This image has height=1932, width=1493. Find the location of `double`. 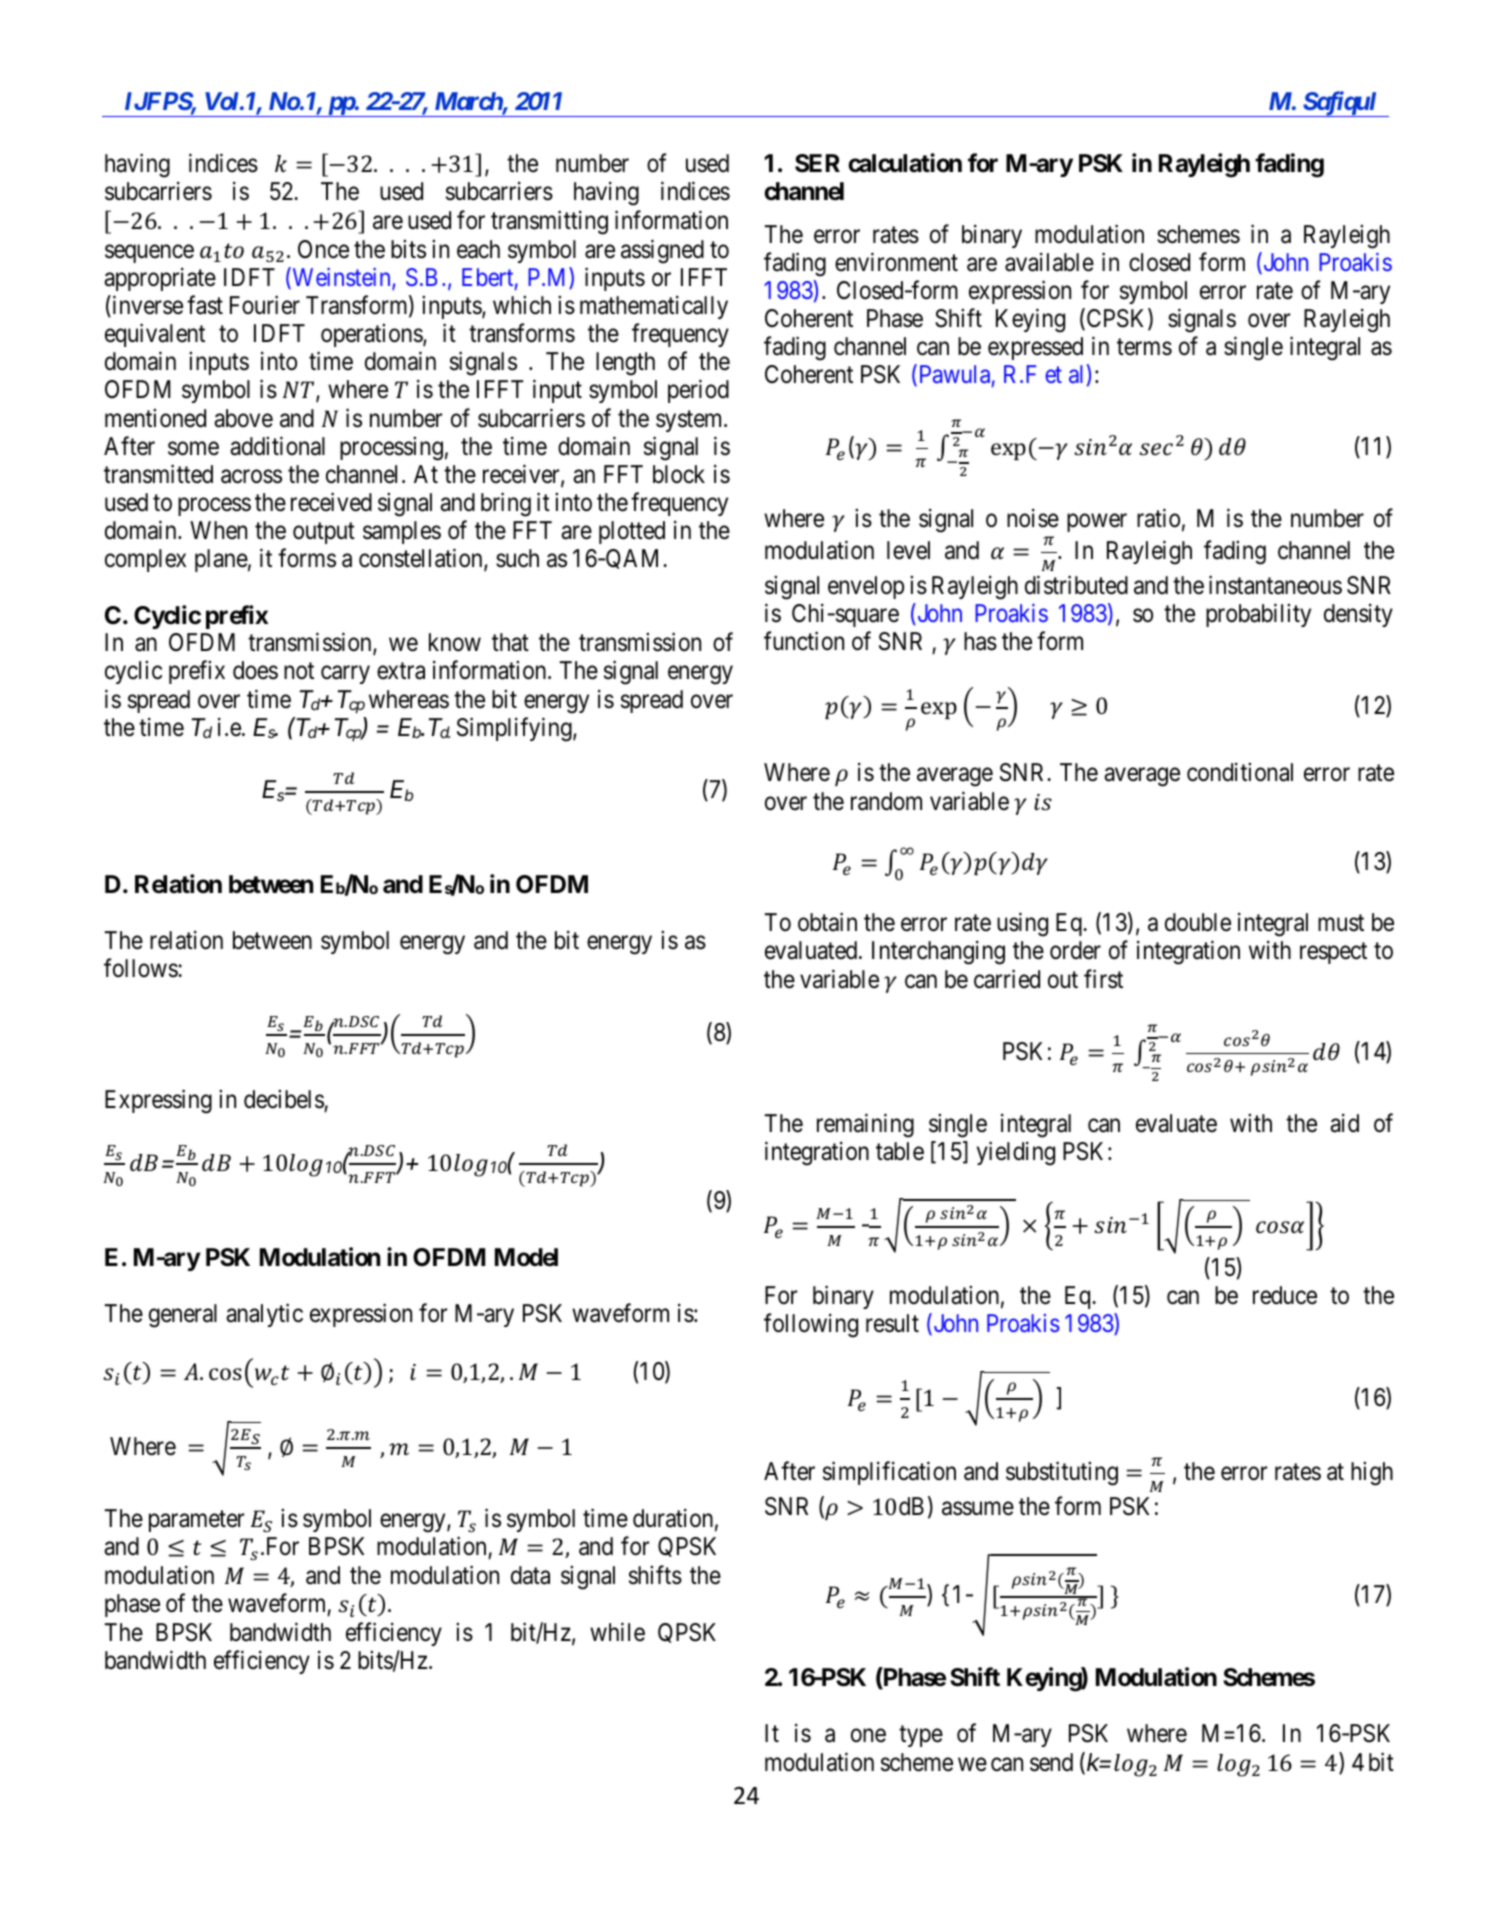

double is located at coordinates (1198, 922).
